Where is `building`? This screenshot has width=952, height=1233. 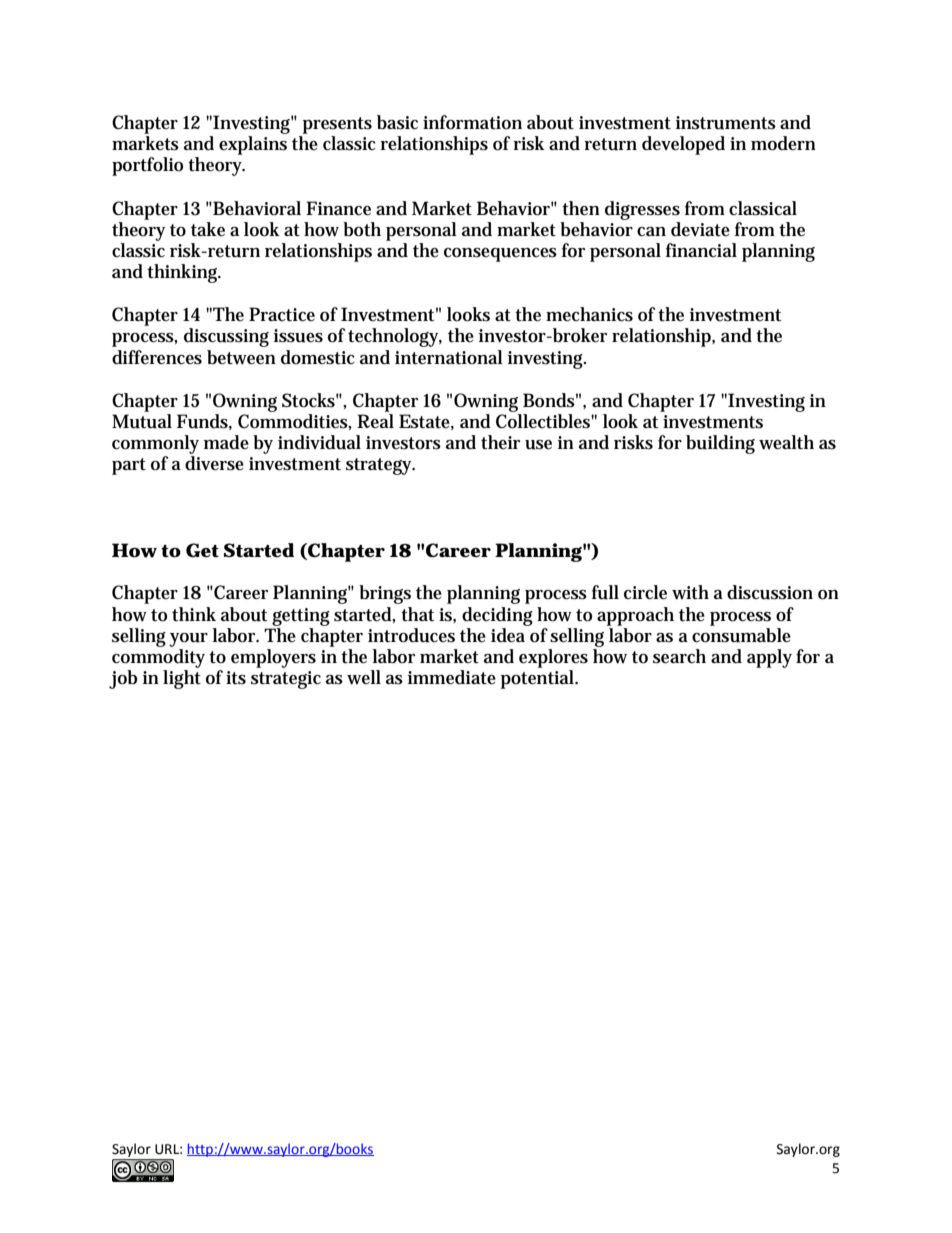
building is located at coordinates (720, 444).
